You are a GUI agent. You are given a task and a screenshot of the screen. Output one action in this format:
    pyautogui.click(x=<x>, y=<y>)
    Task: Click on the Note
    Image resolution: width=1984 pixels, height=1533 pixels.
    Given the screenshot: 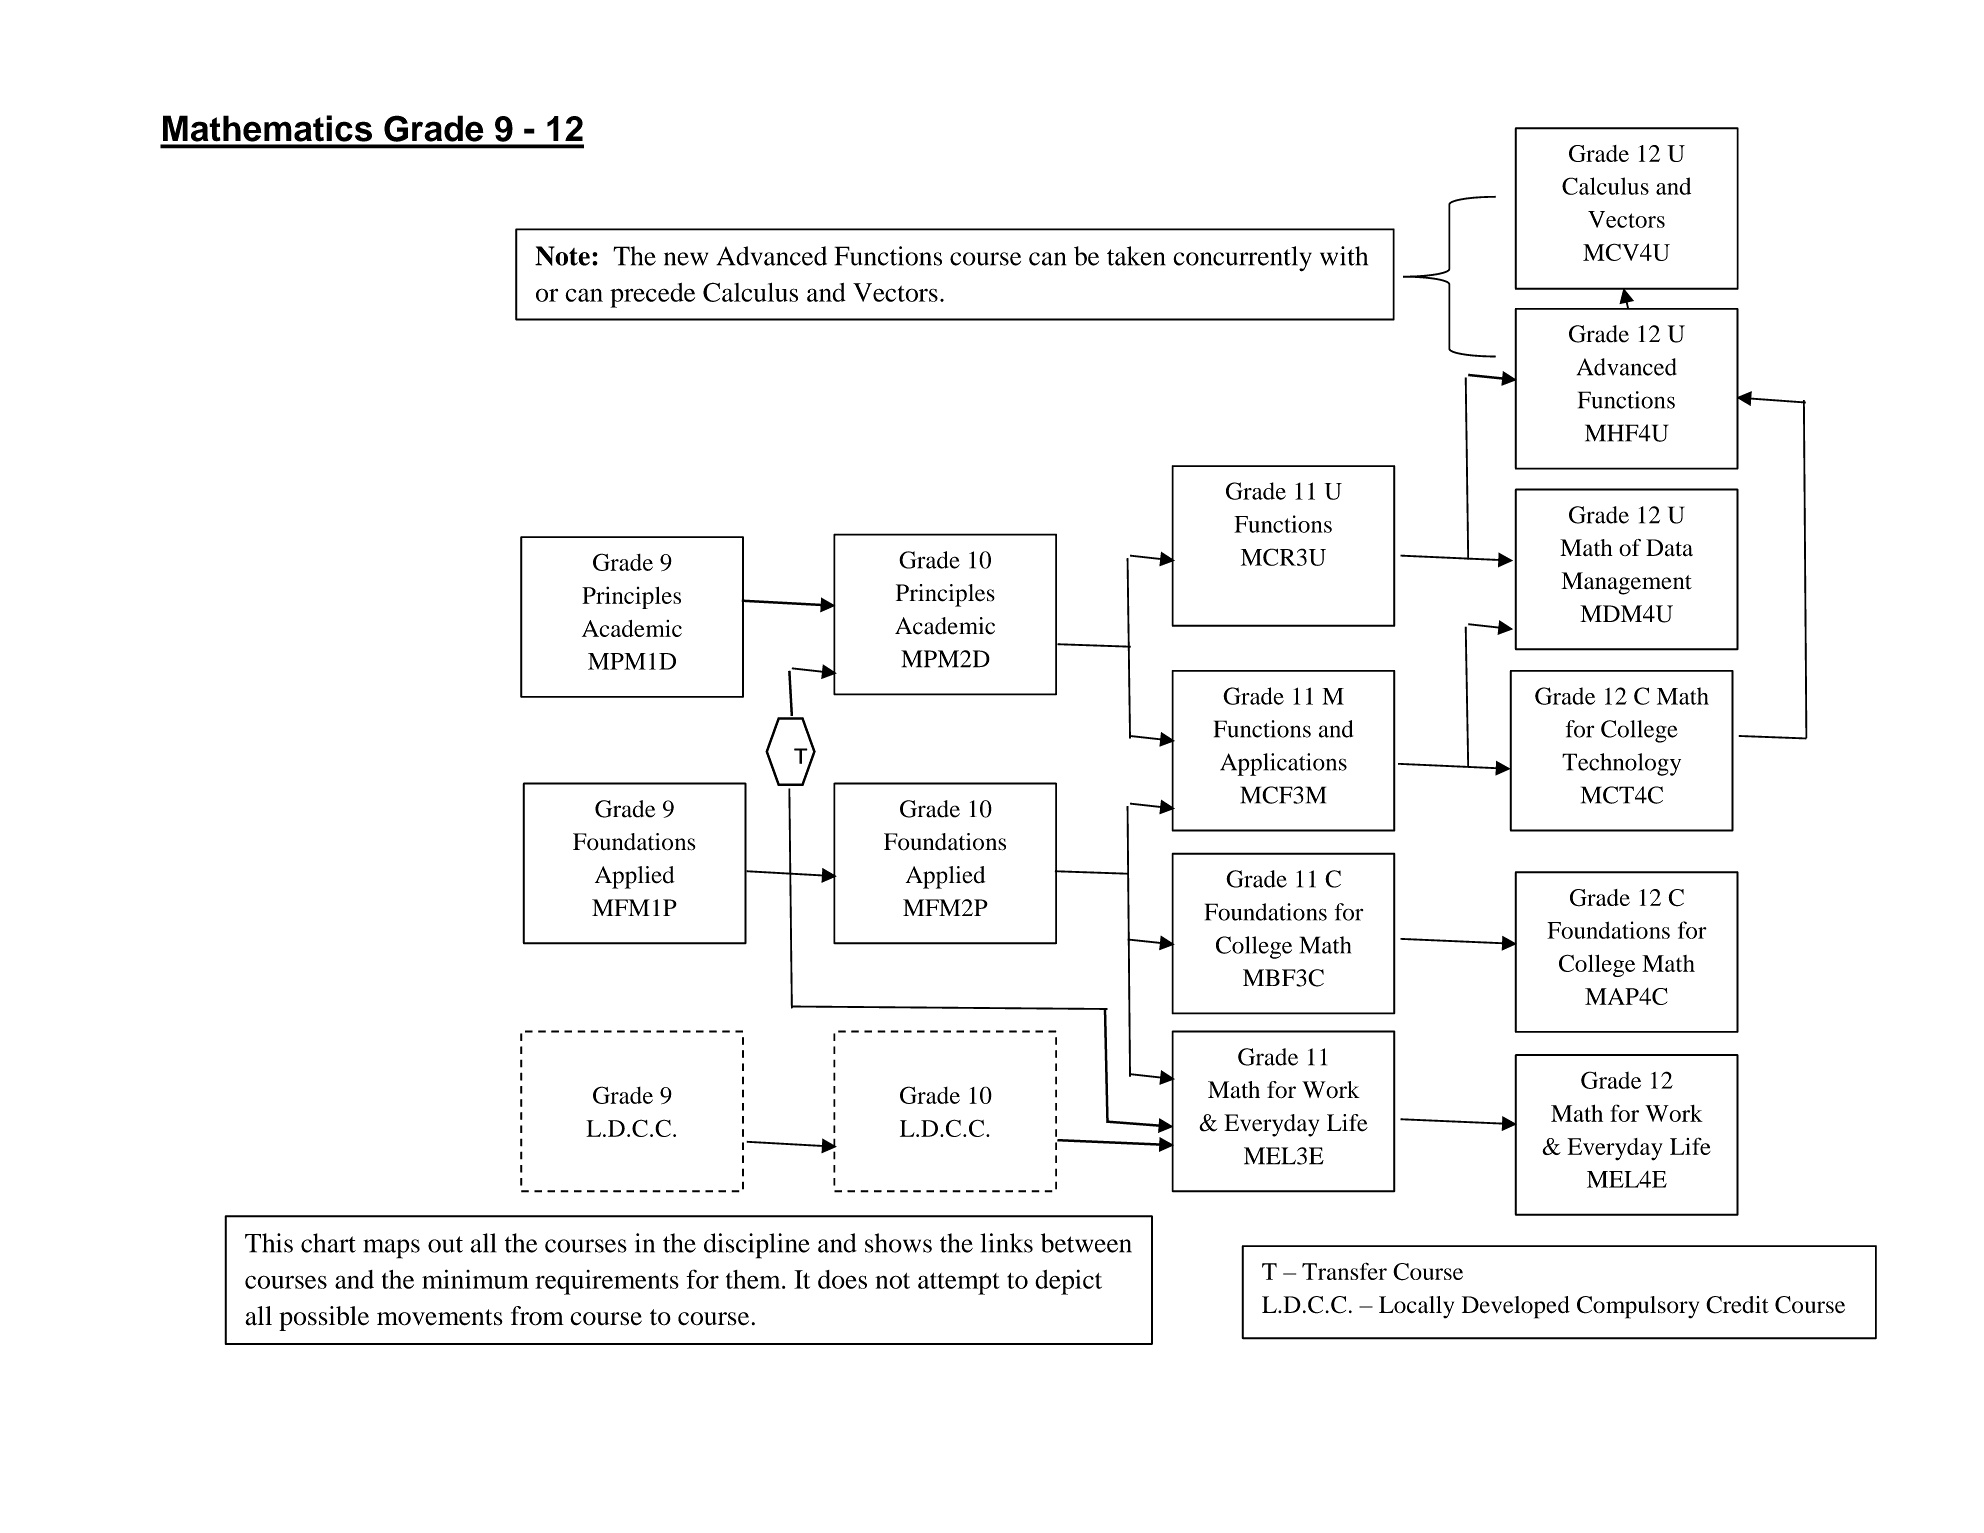 What is the action you would take?
    pyautogui.click(x=562, y=256)
